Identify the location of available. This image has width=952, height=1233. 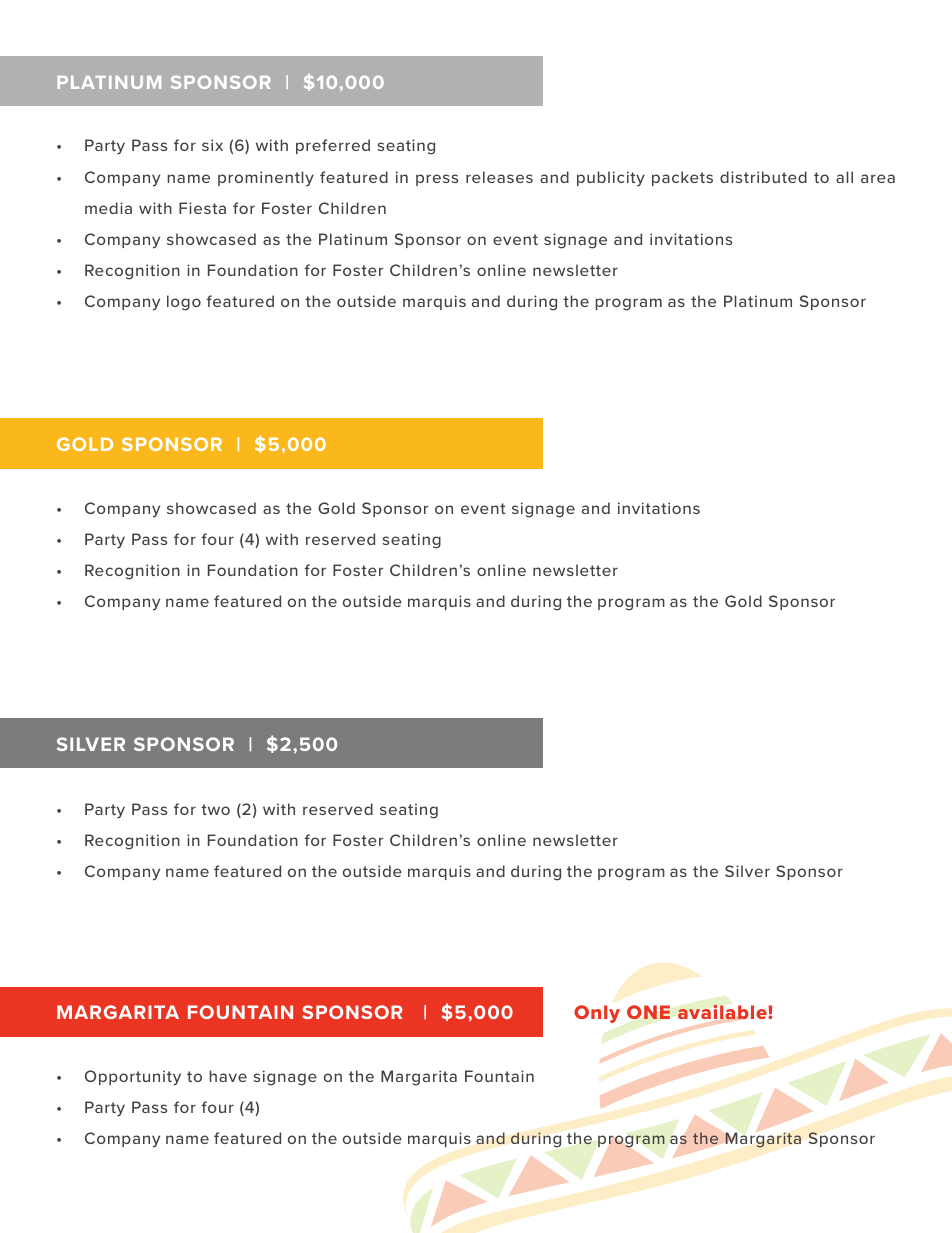
(723, 1012).
